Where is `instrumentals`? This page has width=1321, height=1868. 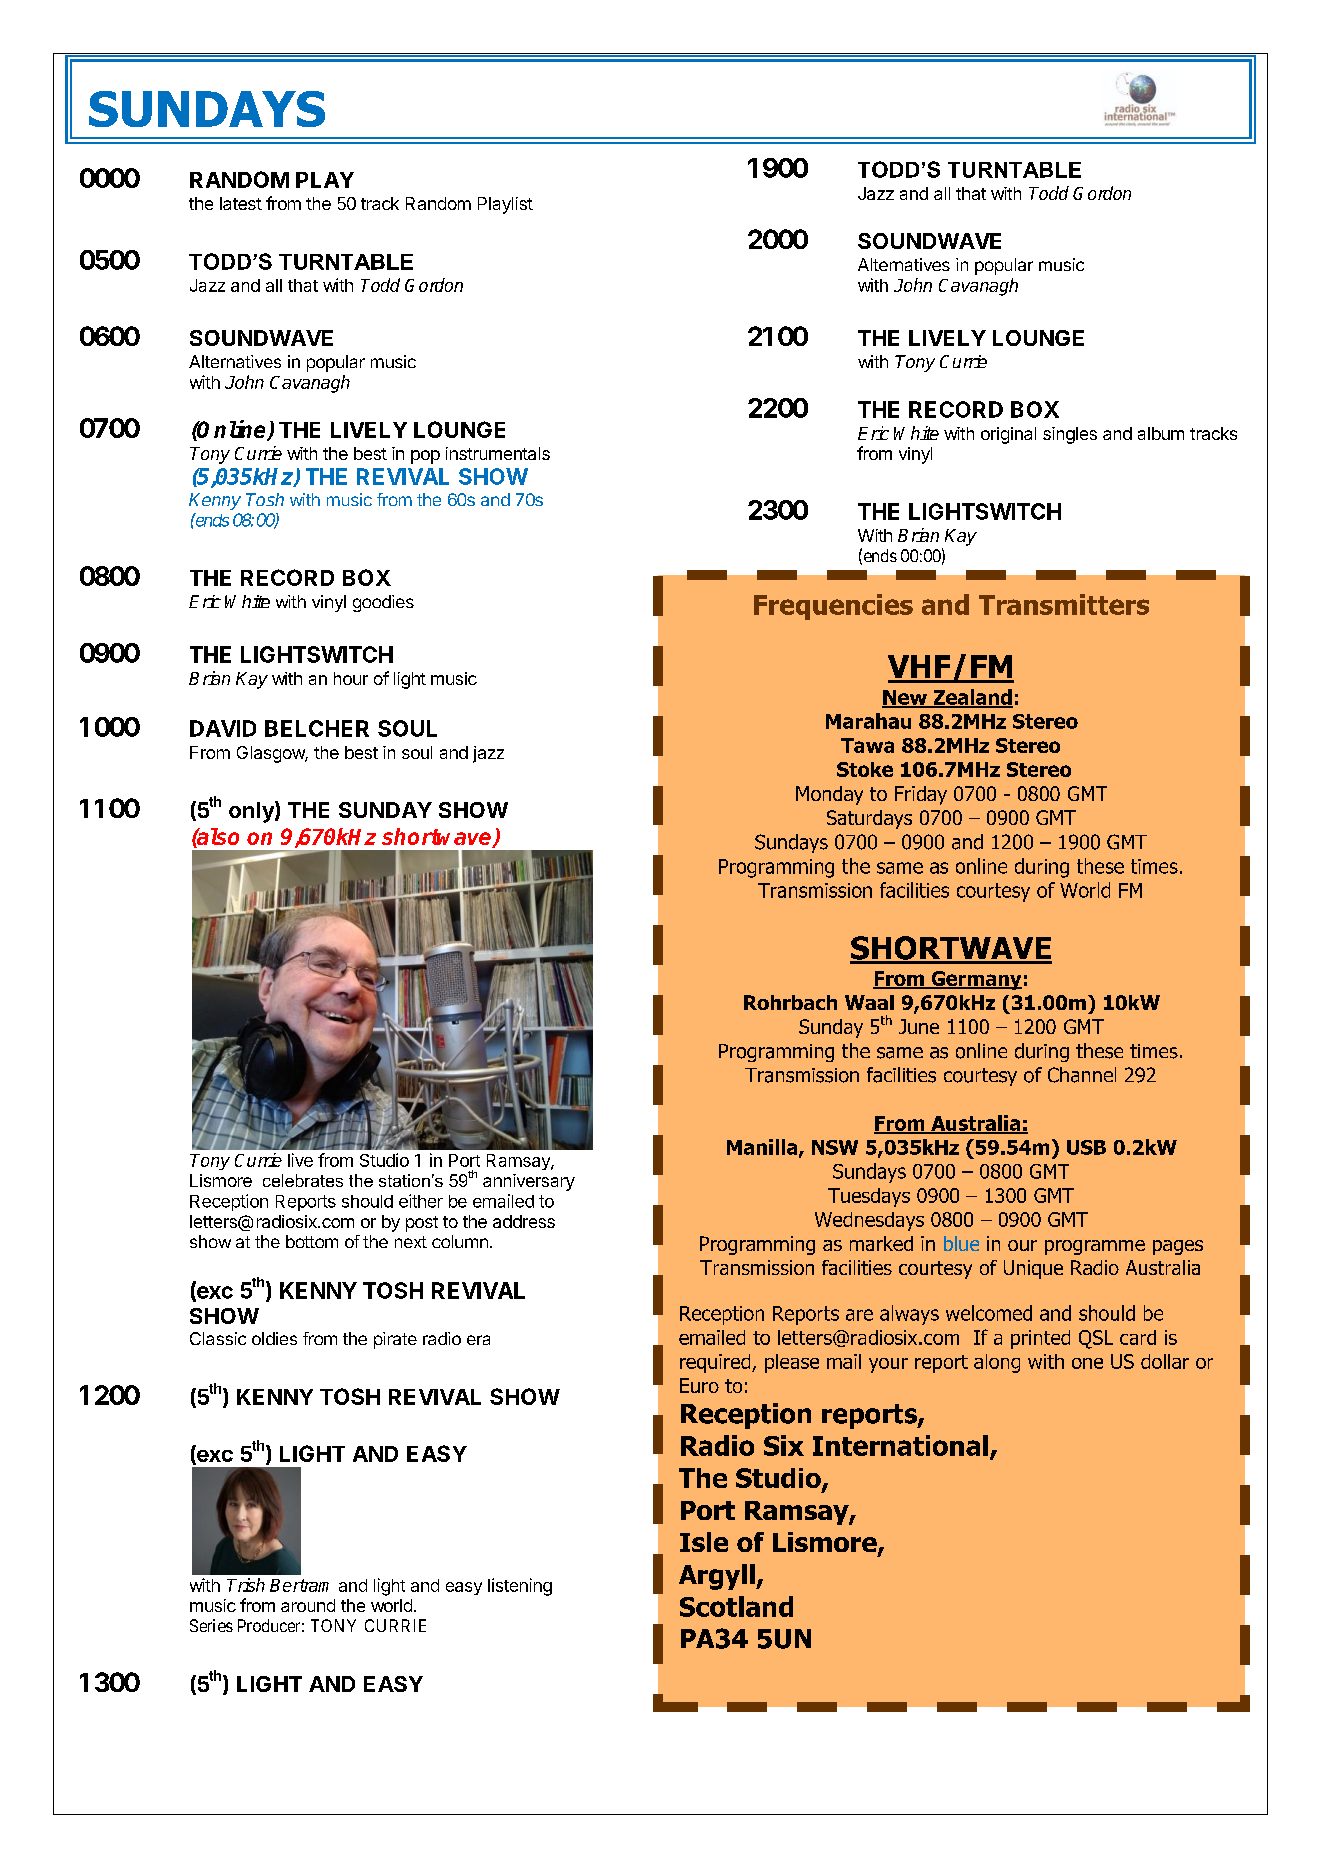 instrumentals is located at coordinates (498, 453).
